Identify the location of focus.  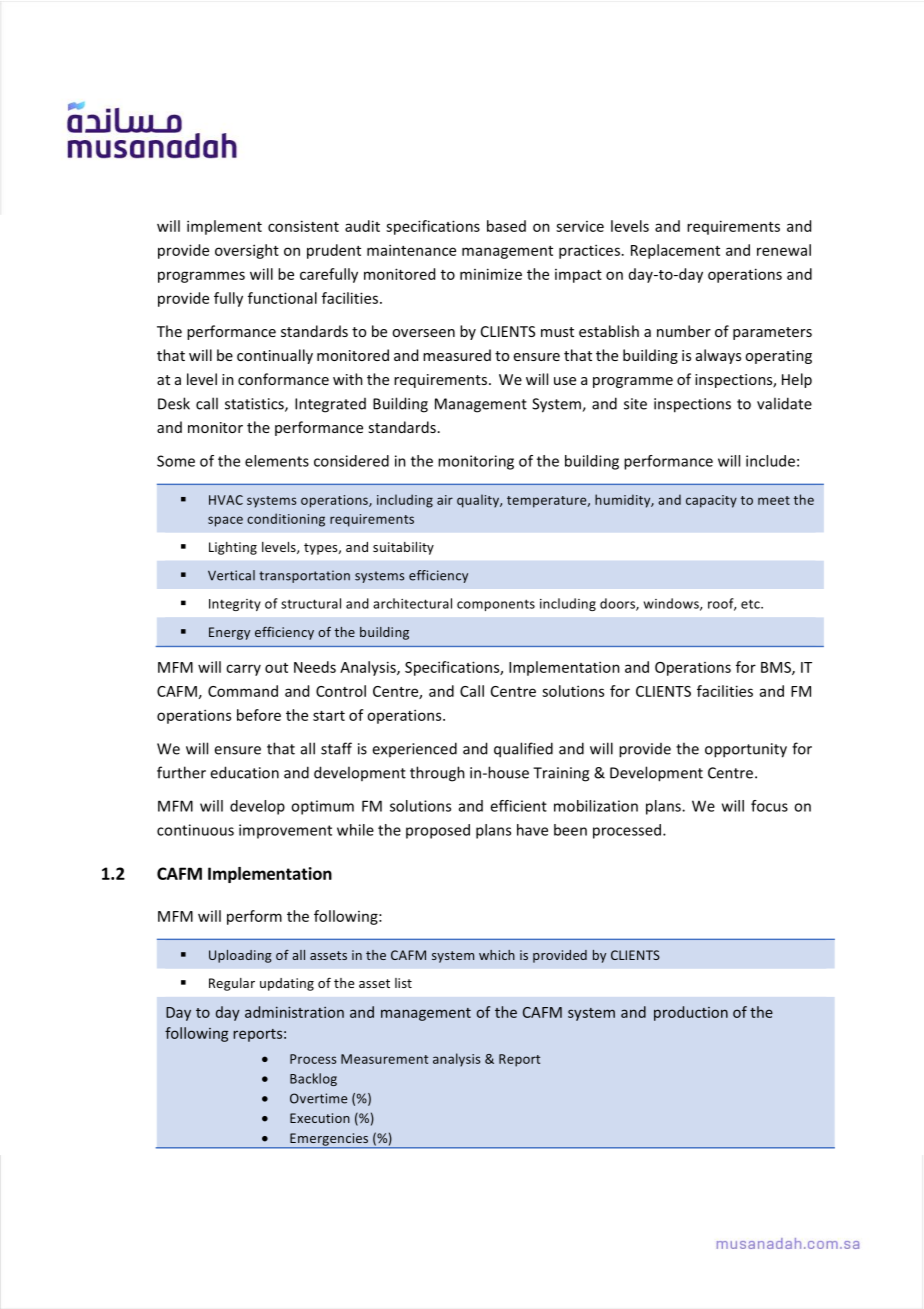
(769, 806).
